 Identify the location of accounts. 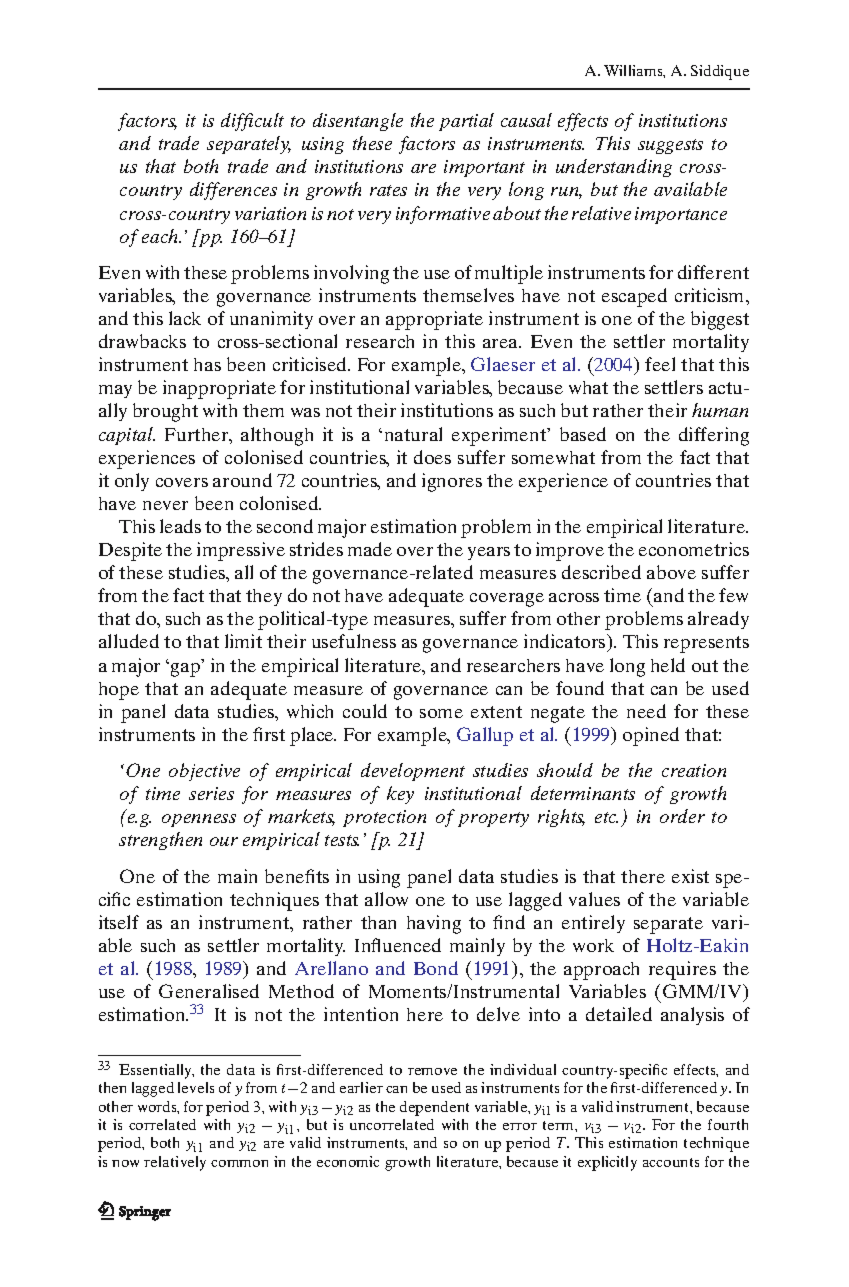
(671, 1162).
